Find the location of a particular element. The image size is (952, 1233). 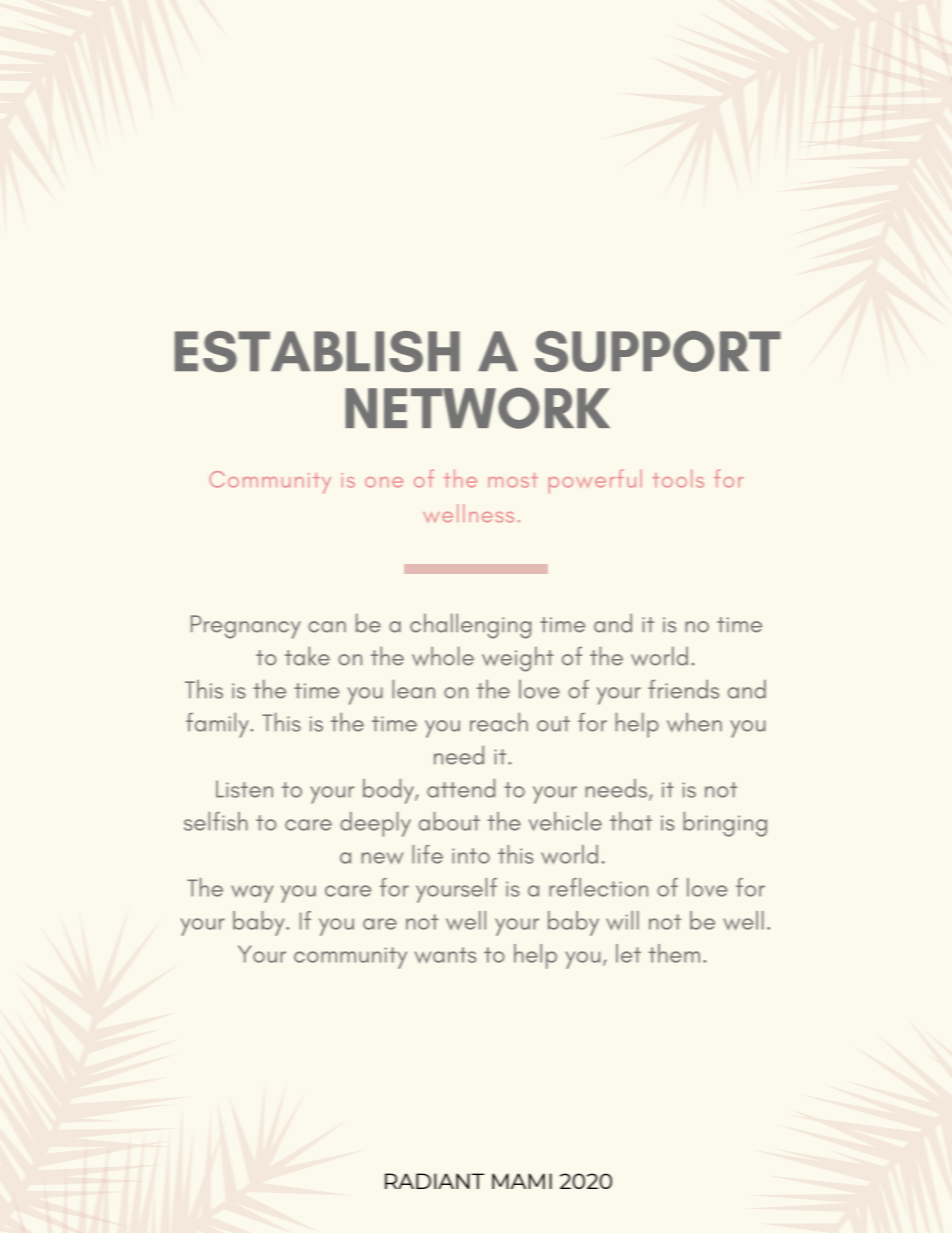

will is located at coordinates (622, 920).
